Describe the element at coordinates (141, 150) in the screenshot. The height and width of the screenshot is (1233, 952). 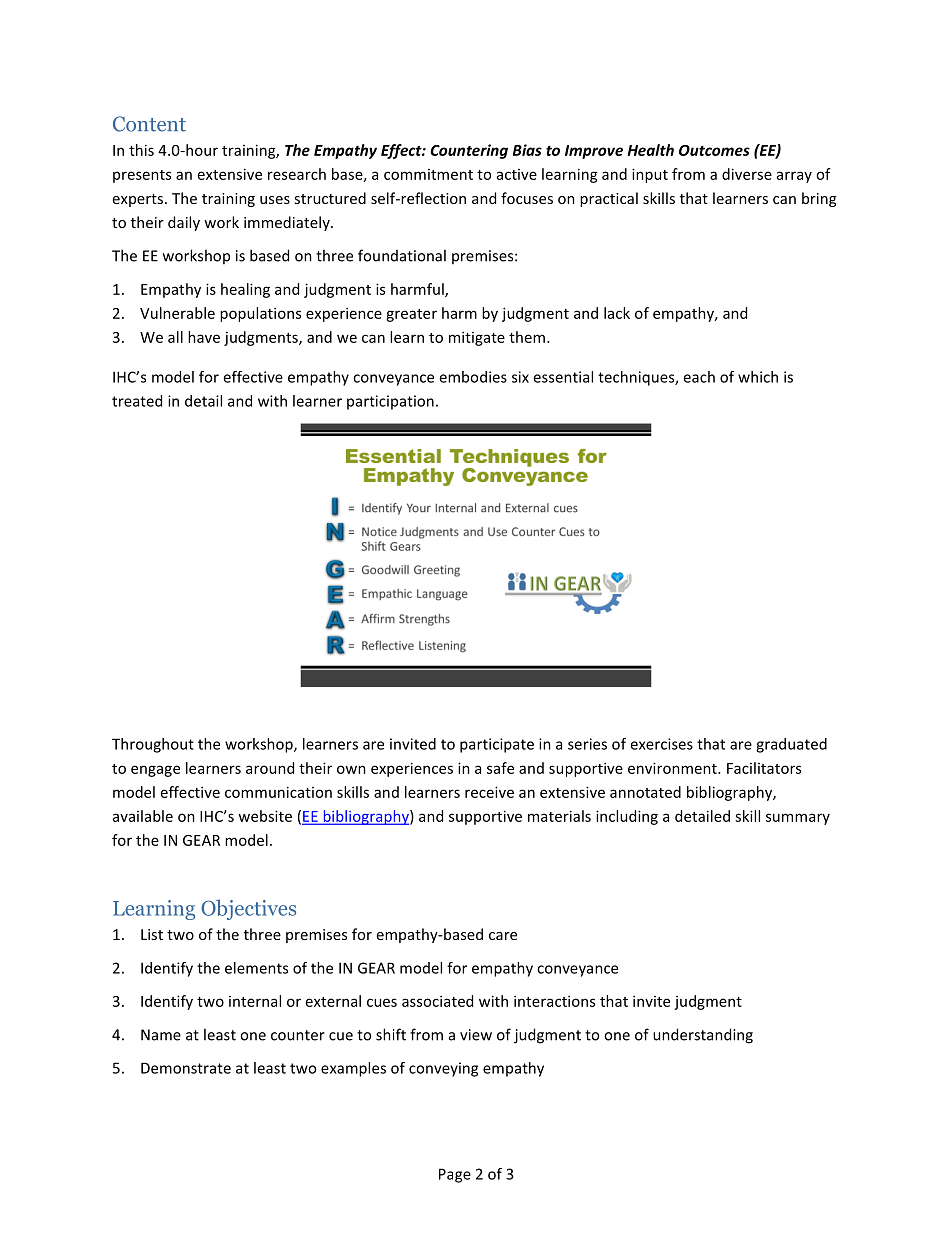
I see `this` at that location.
